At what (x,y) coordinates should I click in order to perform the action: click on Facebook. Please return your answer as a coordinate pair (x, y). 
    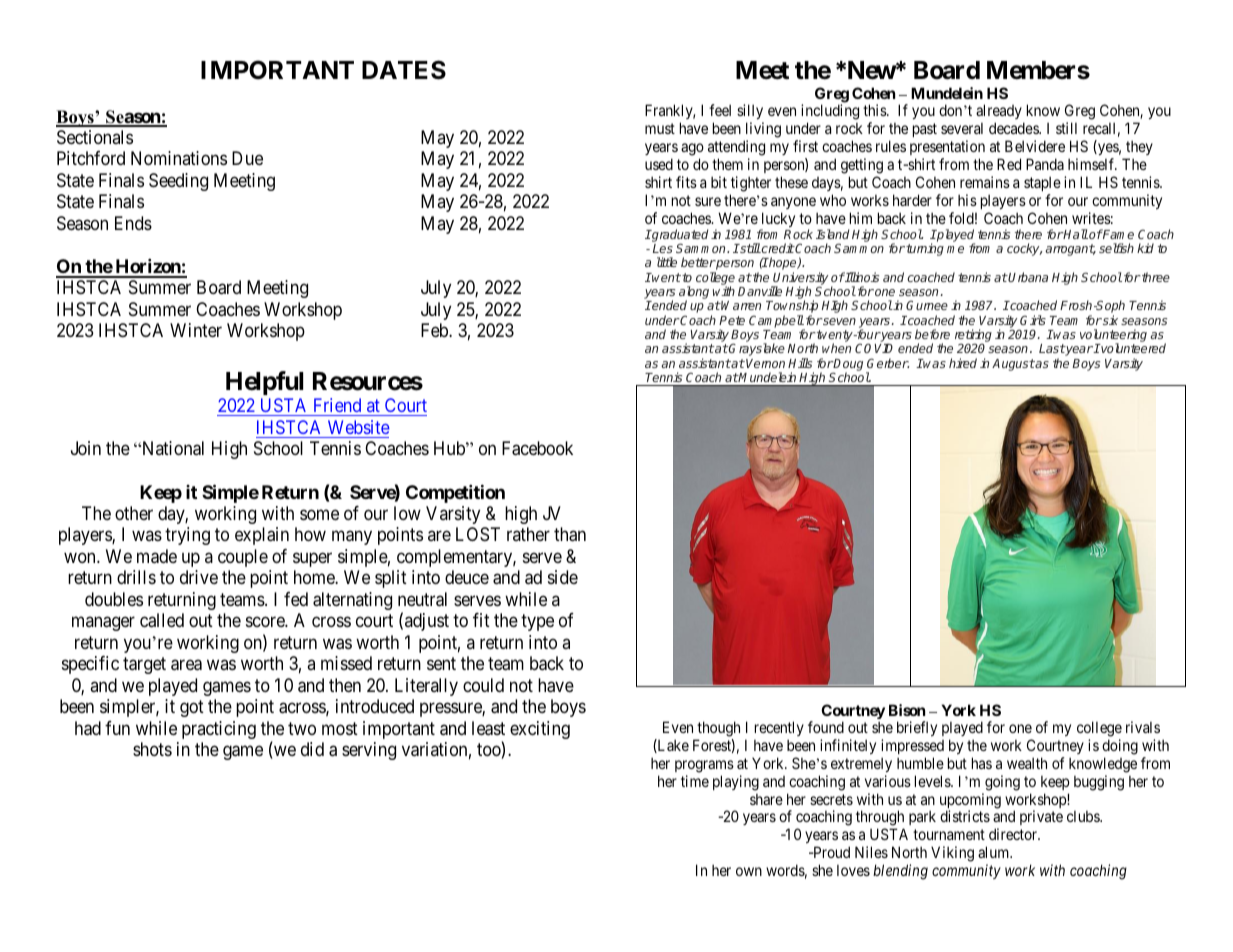
    Looking at the image, I should click on (537, 448).
